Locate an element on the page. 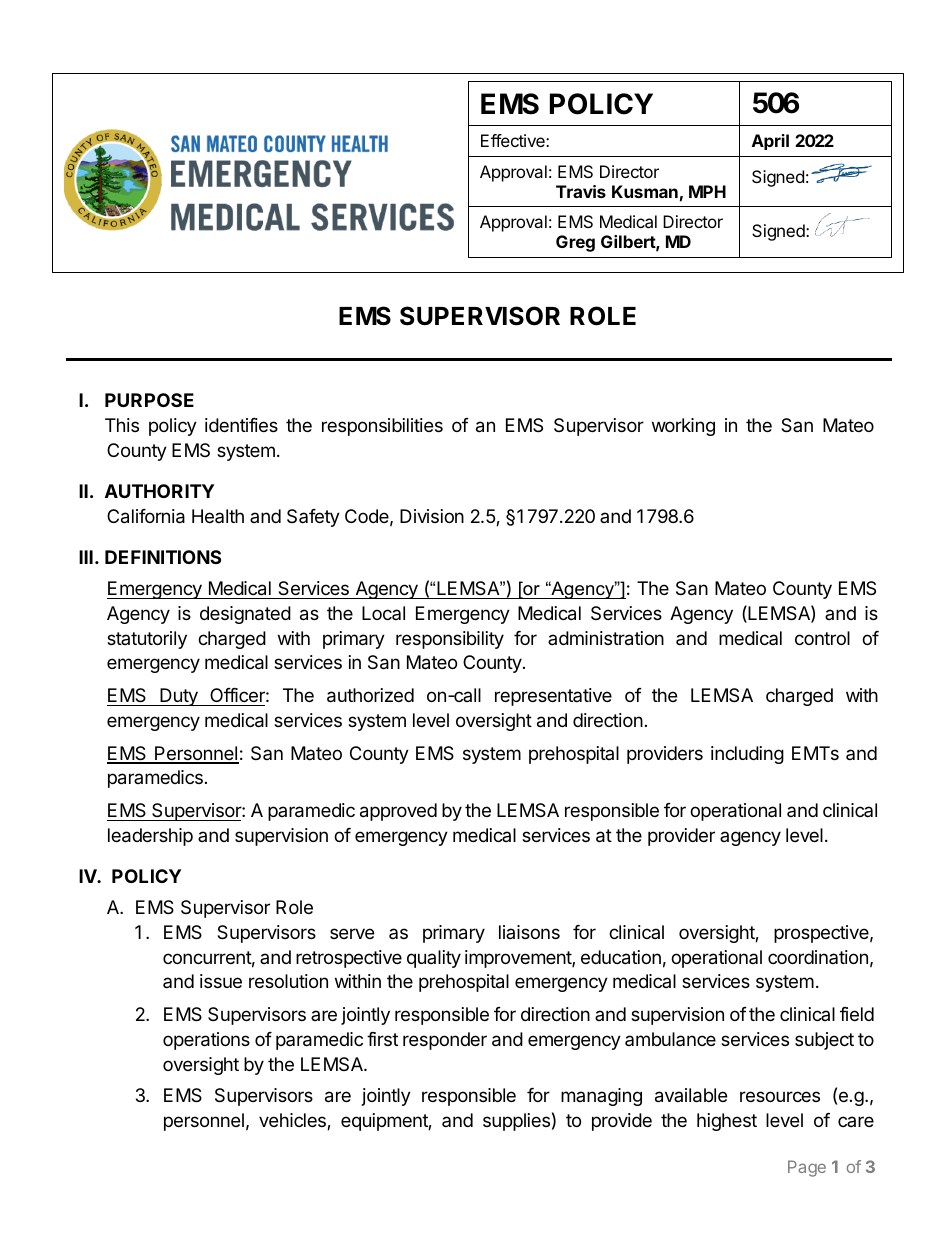  liaisons is located at coordinates (529, 932).
